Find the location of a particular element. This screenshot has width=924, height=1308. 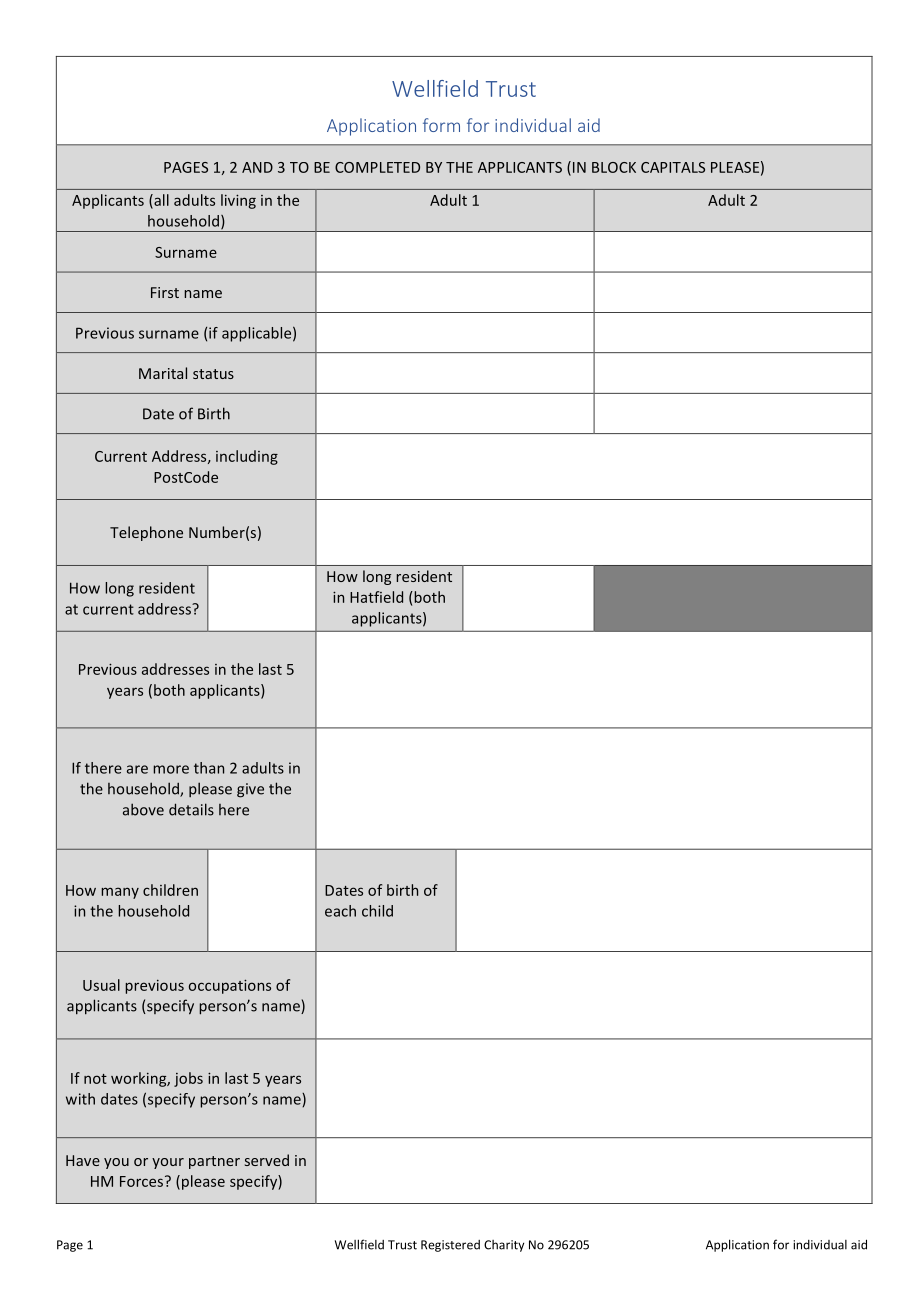

many is located at coordinates (120, 893).
